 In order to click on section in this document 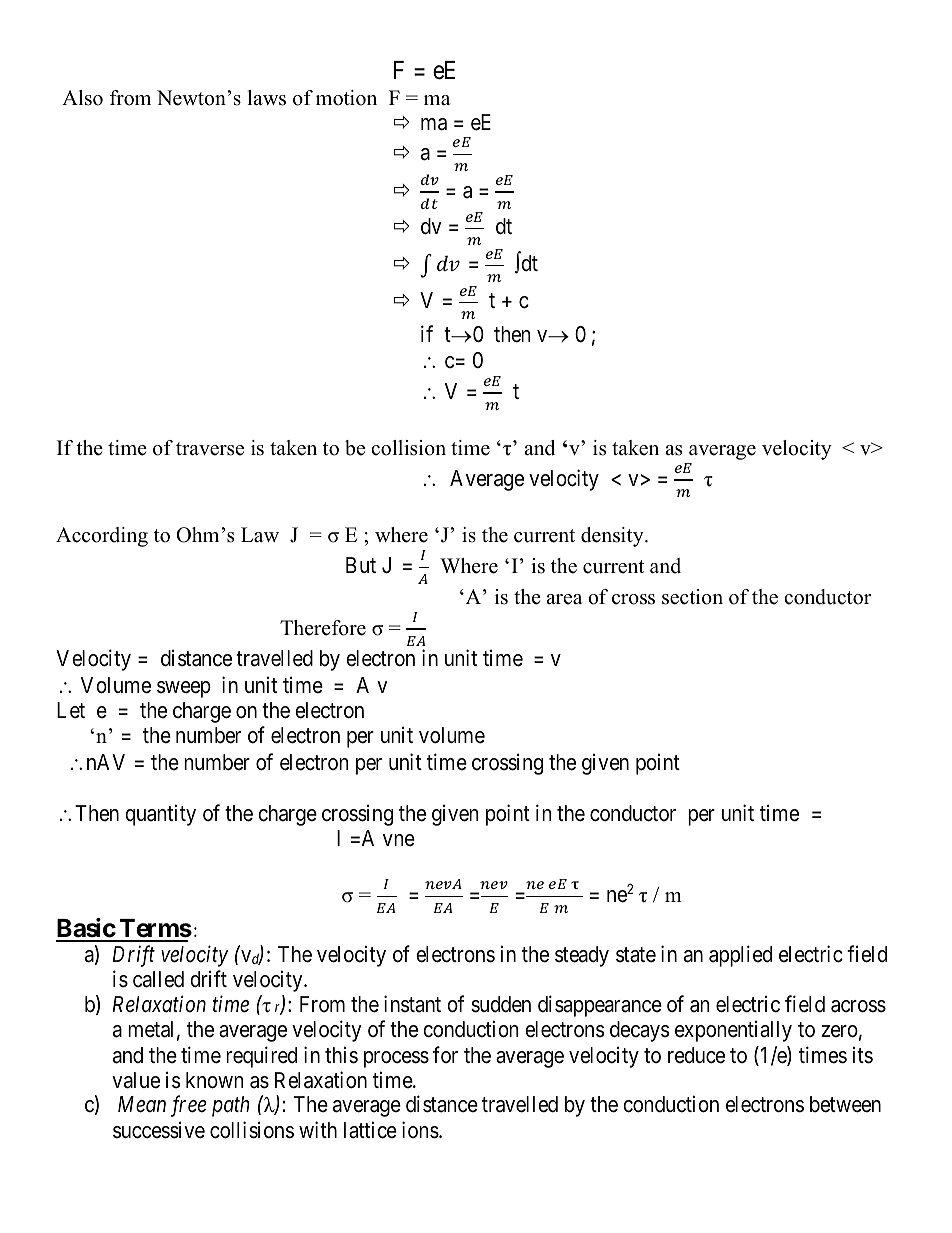, I will do `click(692, 597)`.
